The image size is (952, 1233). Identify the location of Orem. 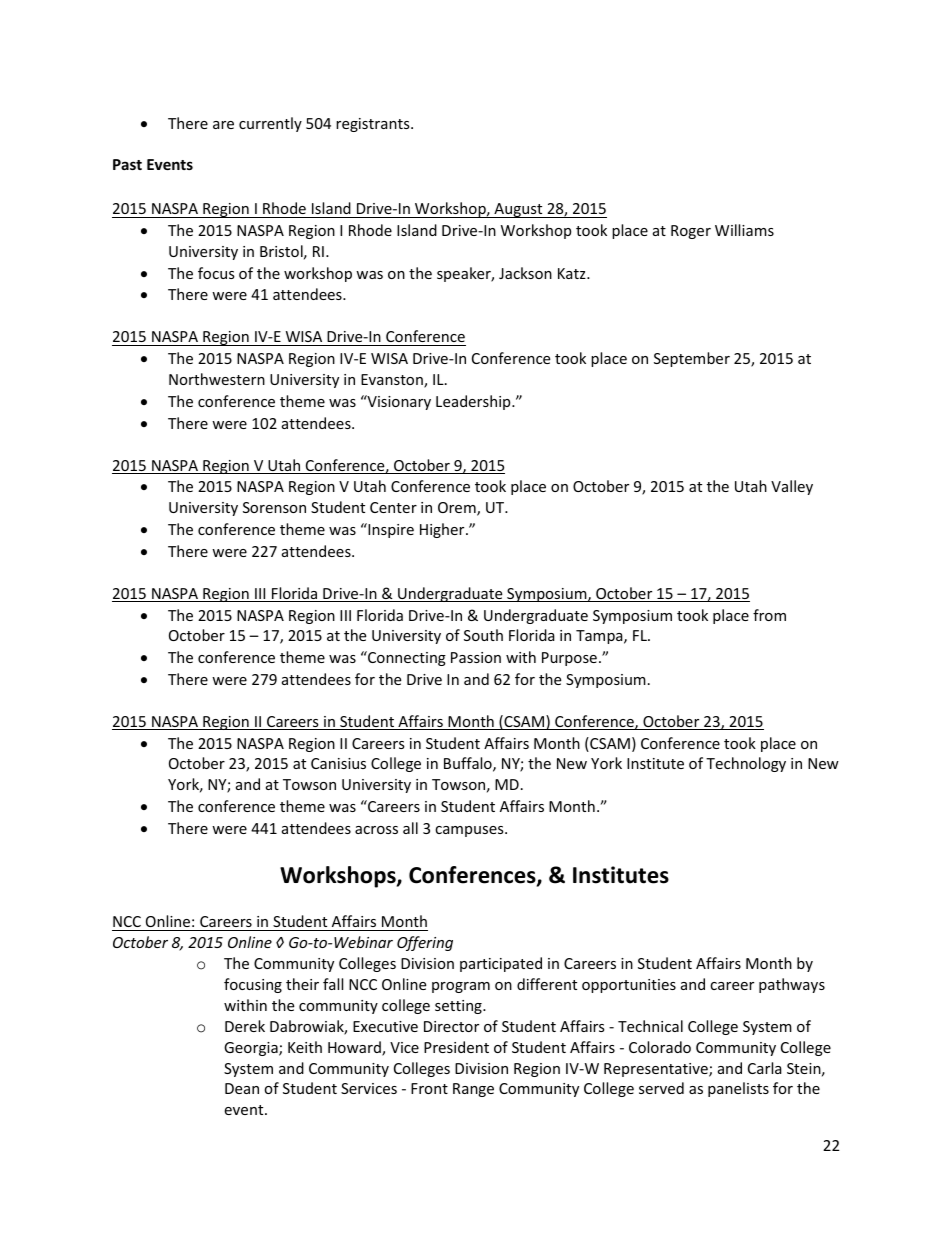
(458, 509).
